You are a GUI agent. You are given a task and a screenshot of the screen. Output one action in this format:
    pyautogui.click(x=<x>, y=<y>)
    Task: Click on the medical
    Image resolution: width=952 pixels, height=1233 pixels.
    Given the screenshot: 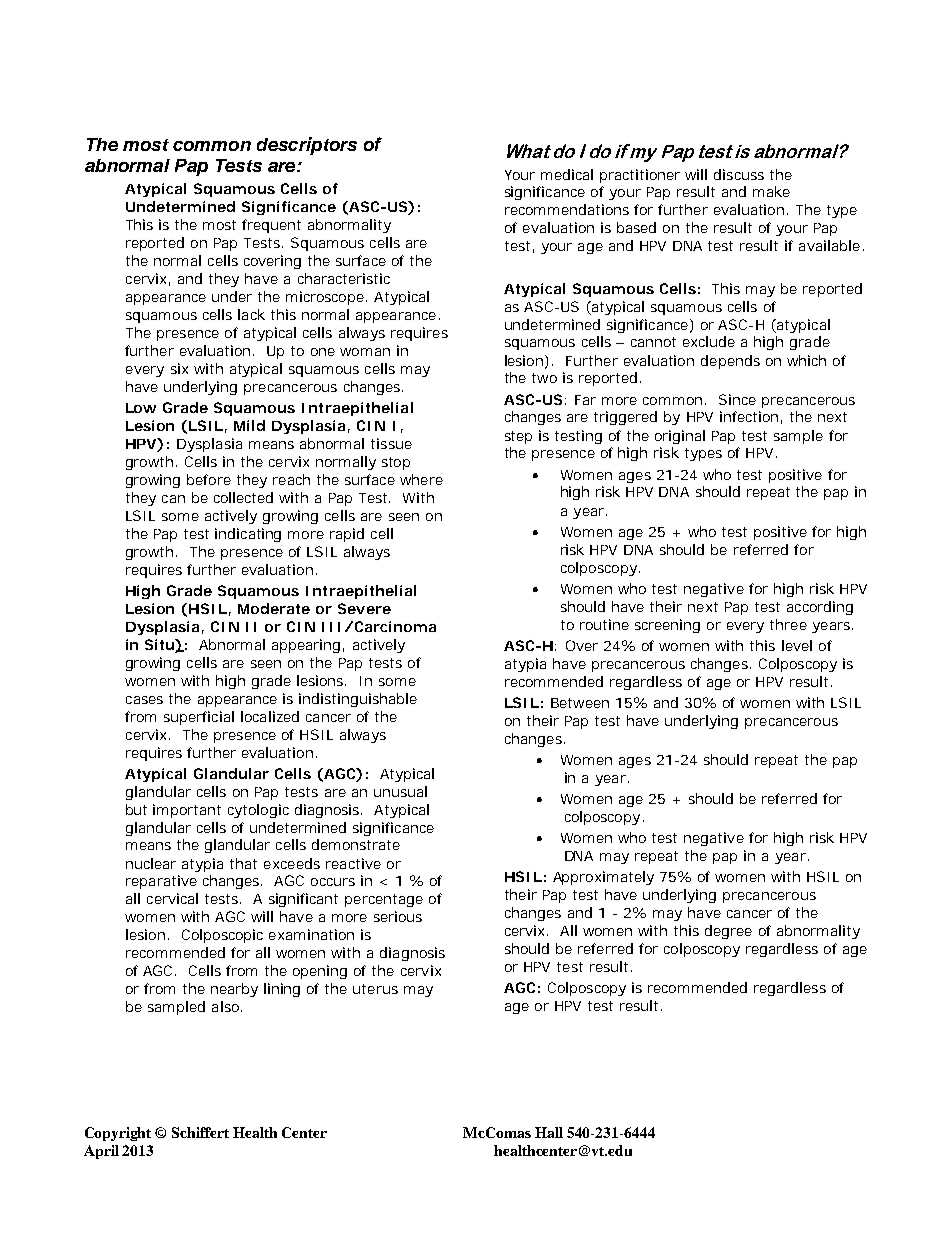 What is the action you would take?
    pyautogui.click(x=567, y=174)
